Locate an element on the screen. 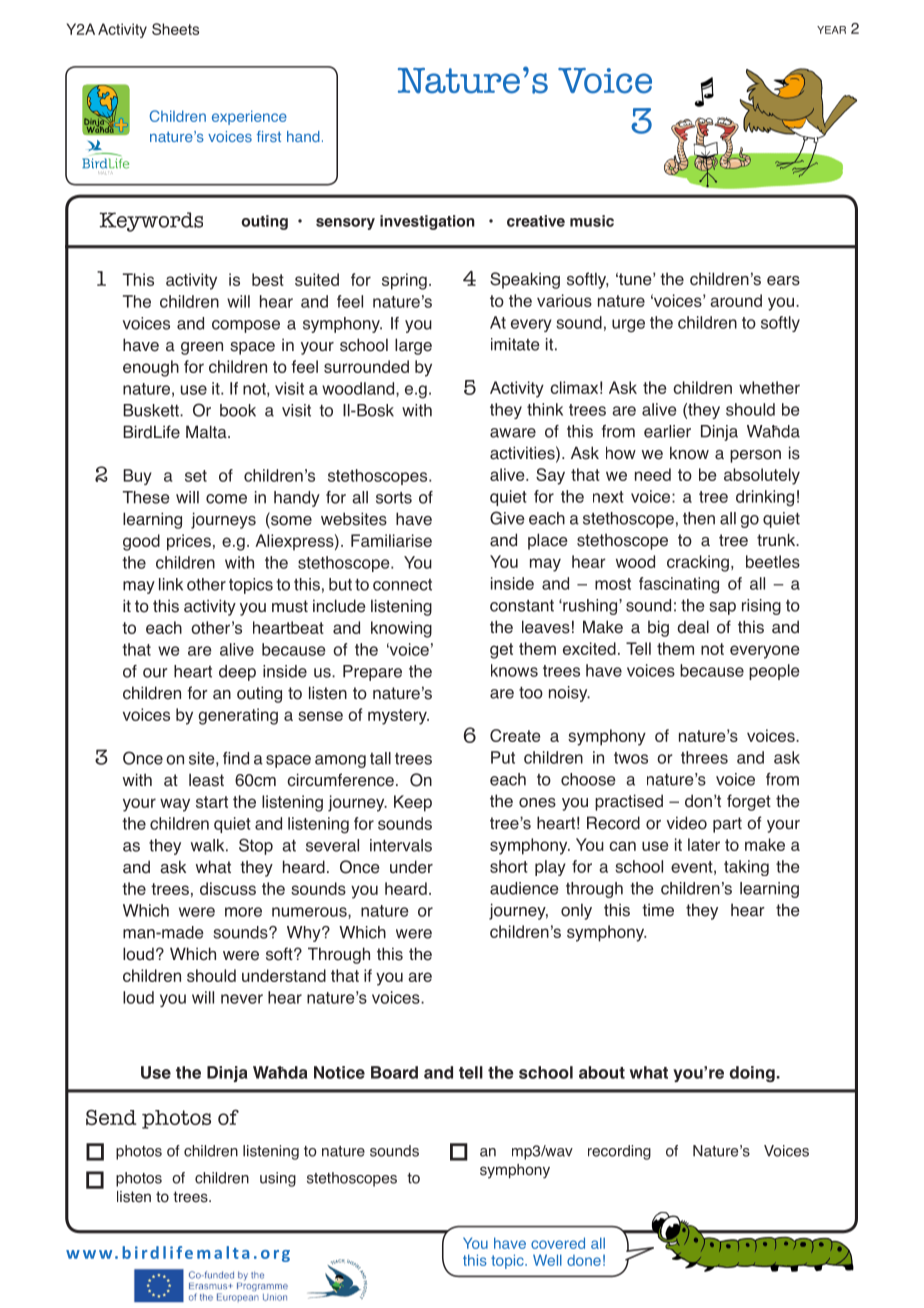  year is located at coordinates (831, 30).
